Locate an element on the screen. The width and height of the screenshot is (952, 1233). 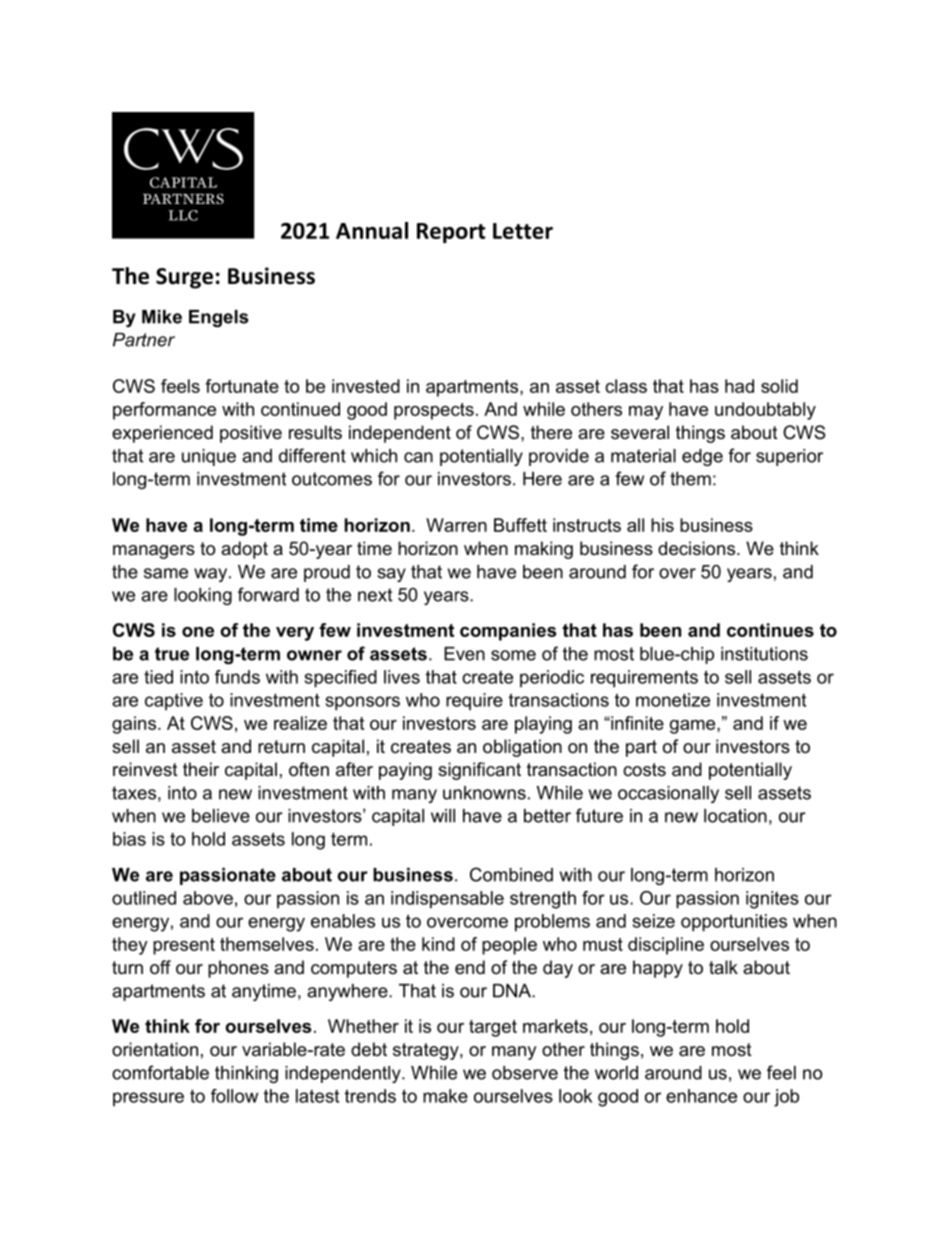
unknowns is located at coordinates (484, 793).
